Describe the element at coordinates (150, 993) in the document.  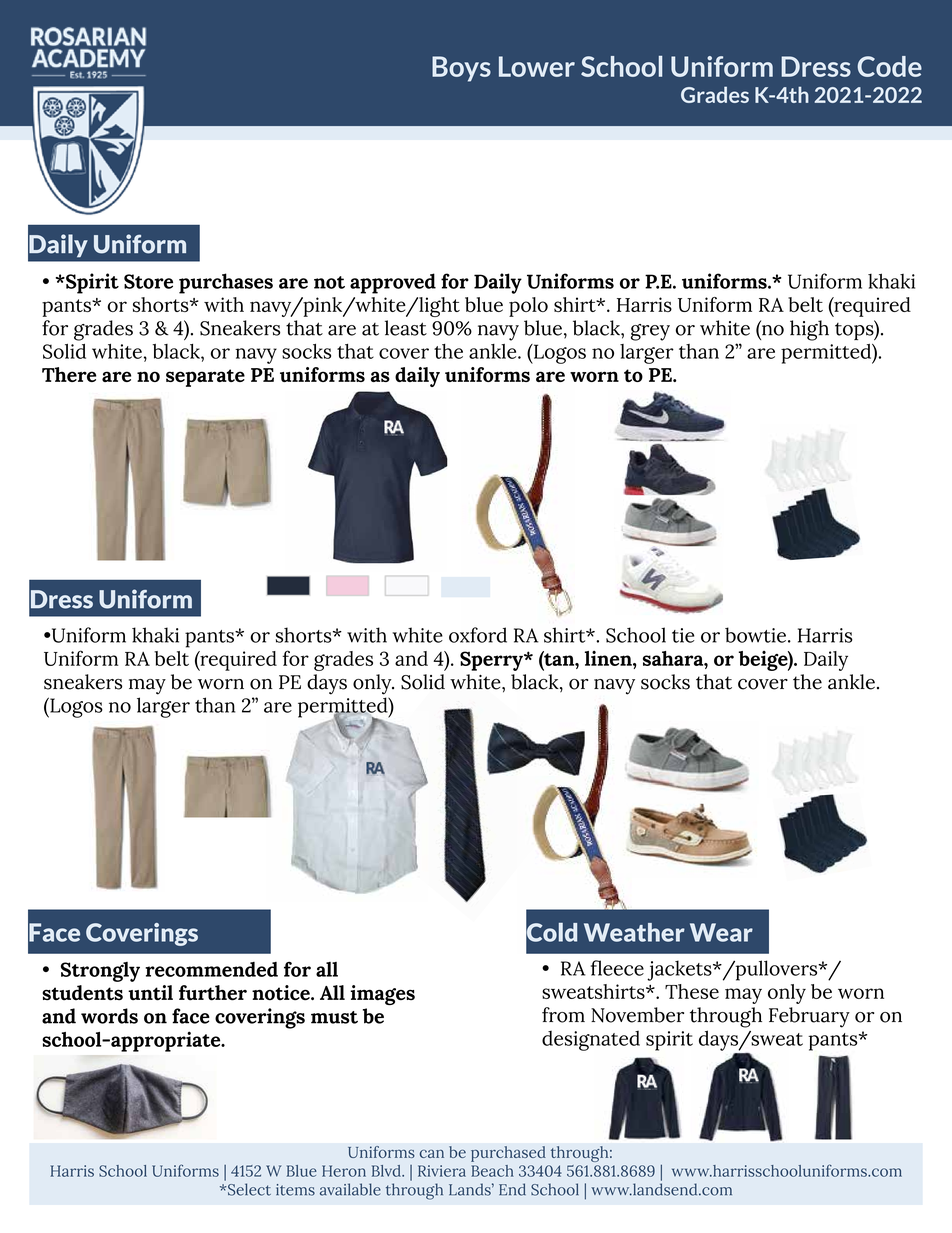
I see `until` at that location.
